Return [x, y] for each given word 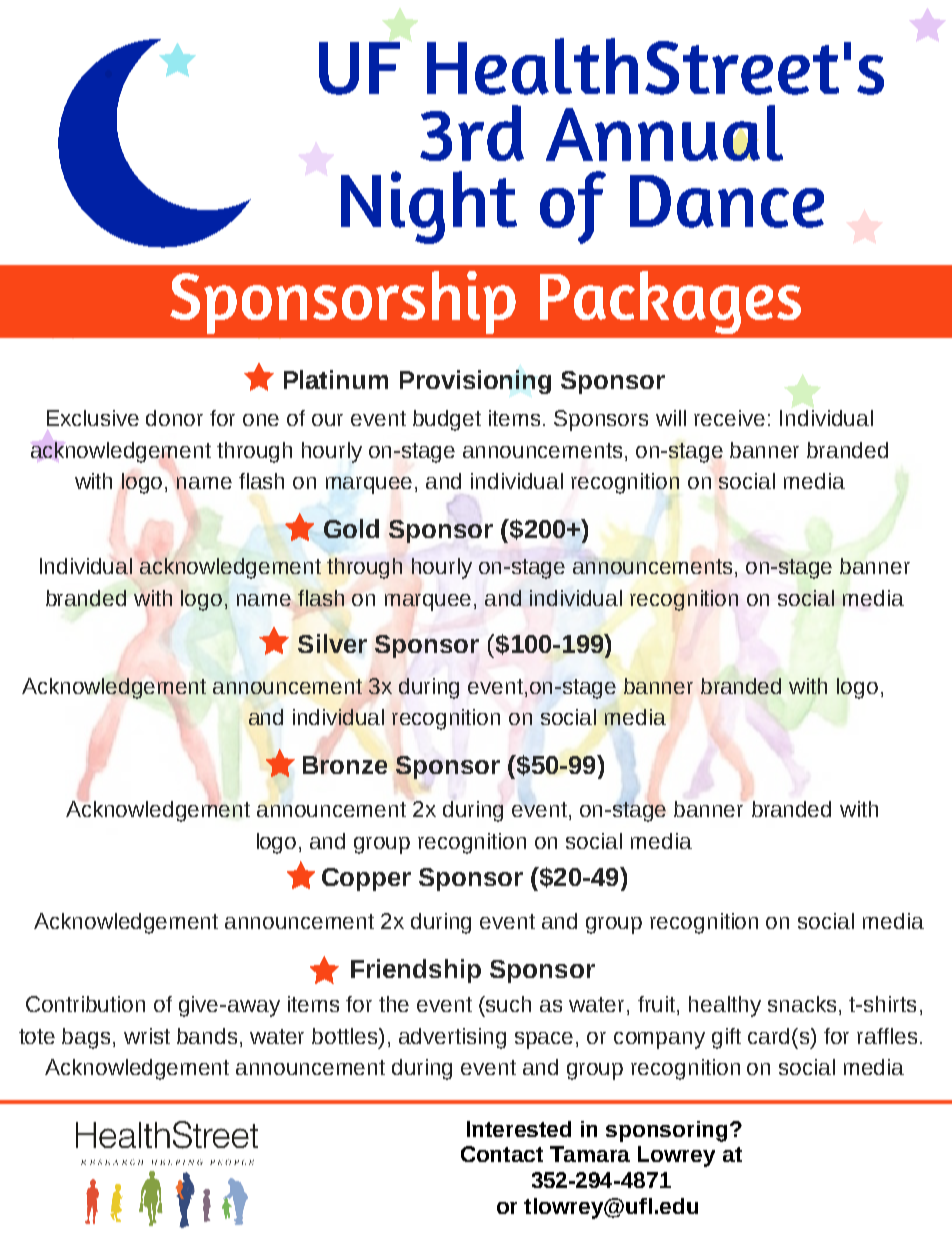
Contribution [85, 1004]
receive [729, 418]
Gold [351, 528]
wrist [147, 1036]
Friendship [416, 971]
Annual [664, 133]
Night [429, 207]
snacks [802, 1004]
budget [447, 420]
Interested [519, 1129]
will [671, 418]
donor [174, 418]
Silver [332, 643]
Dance [727, 201]
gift [726, 1038]
